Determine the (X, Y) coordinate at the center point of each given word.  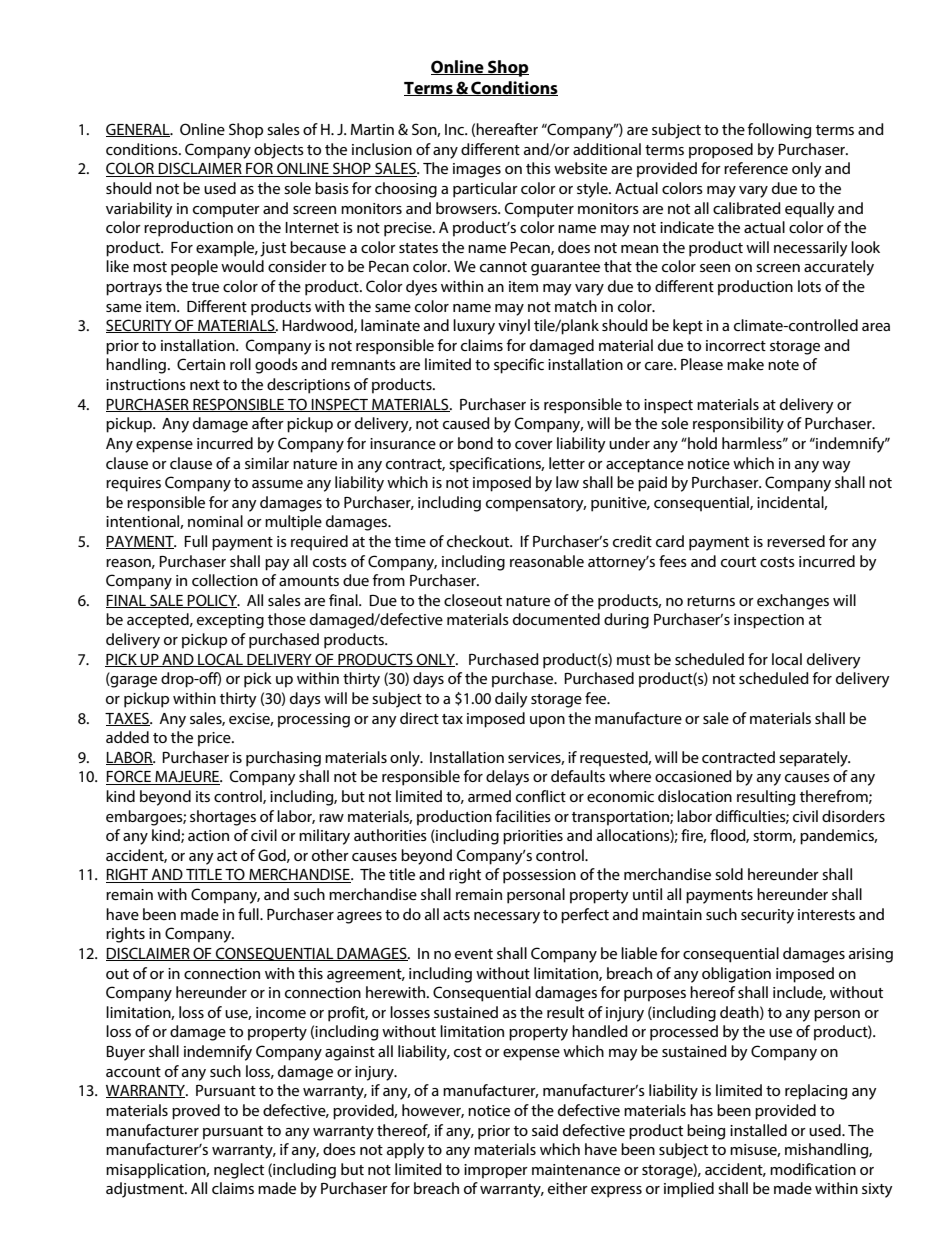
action (208, 835)
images (477, 170)
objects (279, 151)
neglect (239, 1171)
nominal (215, 521)
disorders (853, 816)
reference (756, 168)
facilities (523, 816)
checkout (479, 541)
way (836, 467)
